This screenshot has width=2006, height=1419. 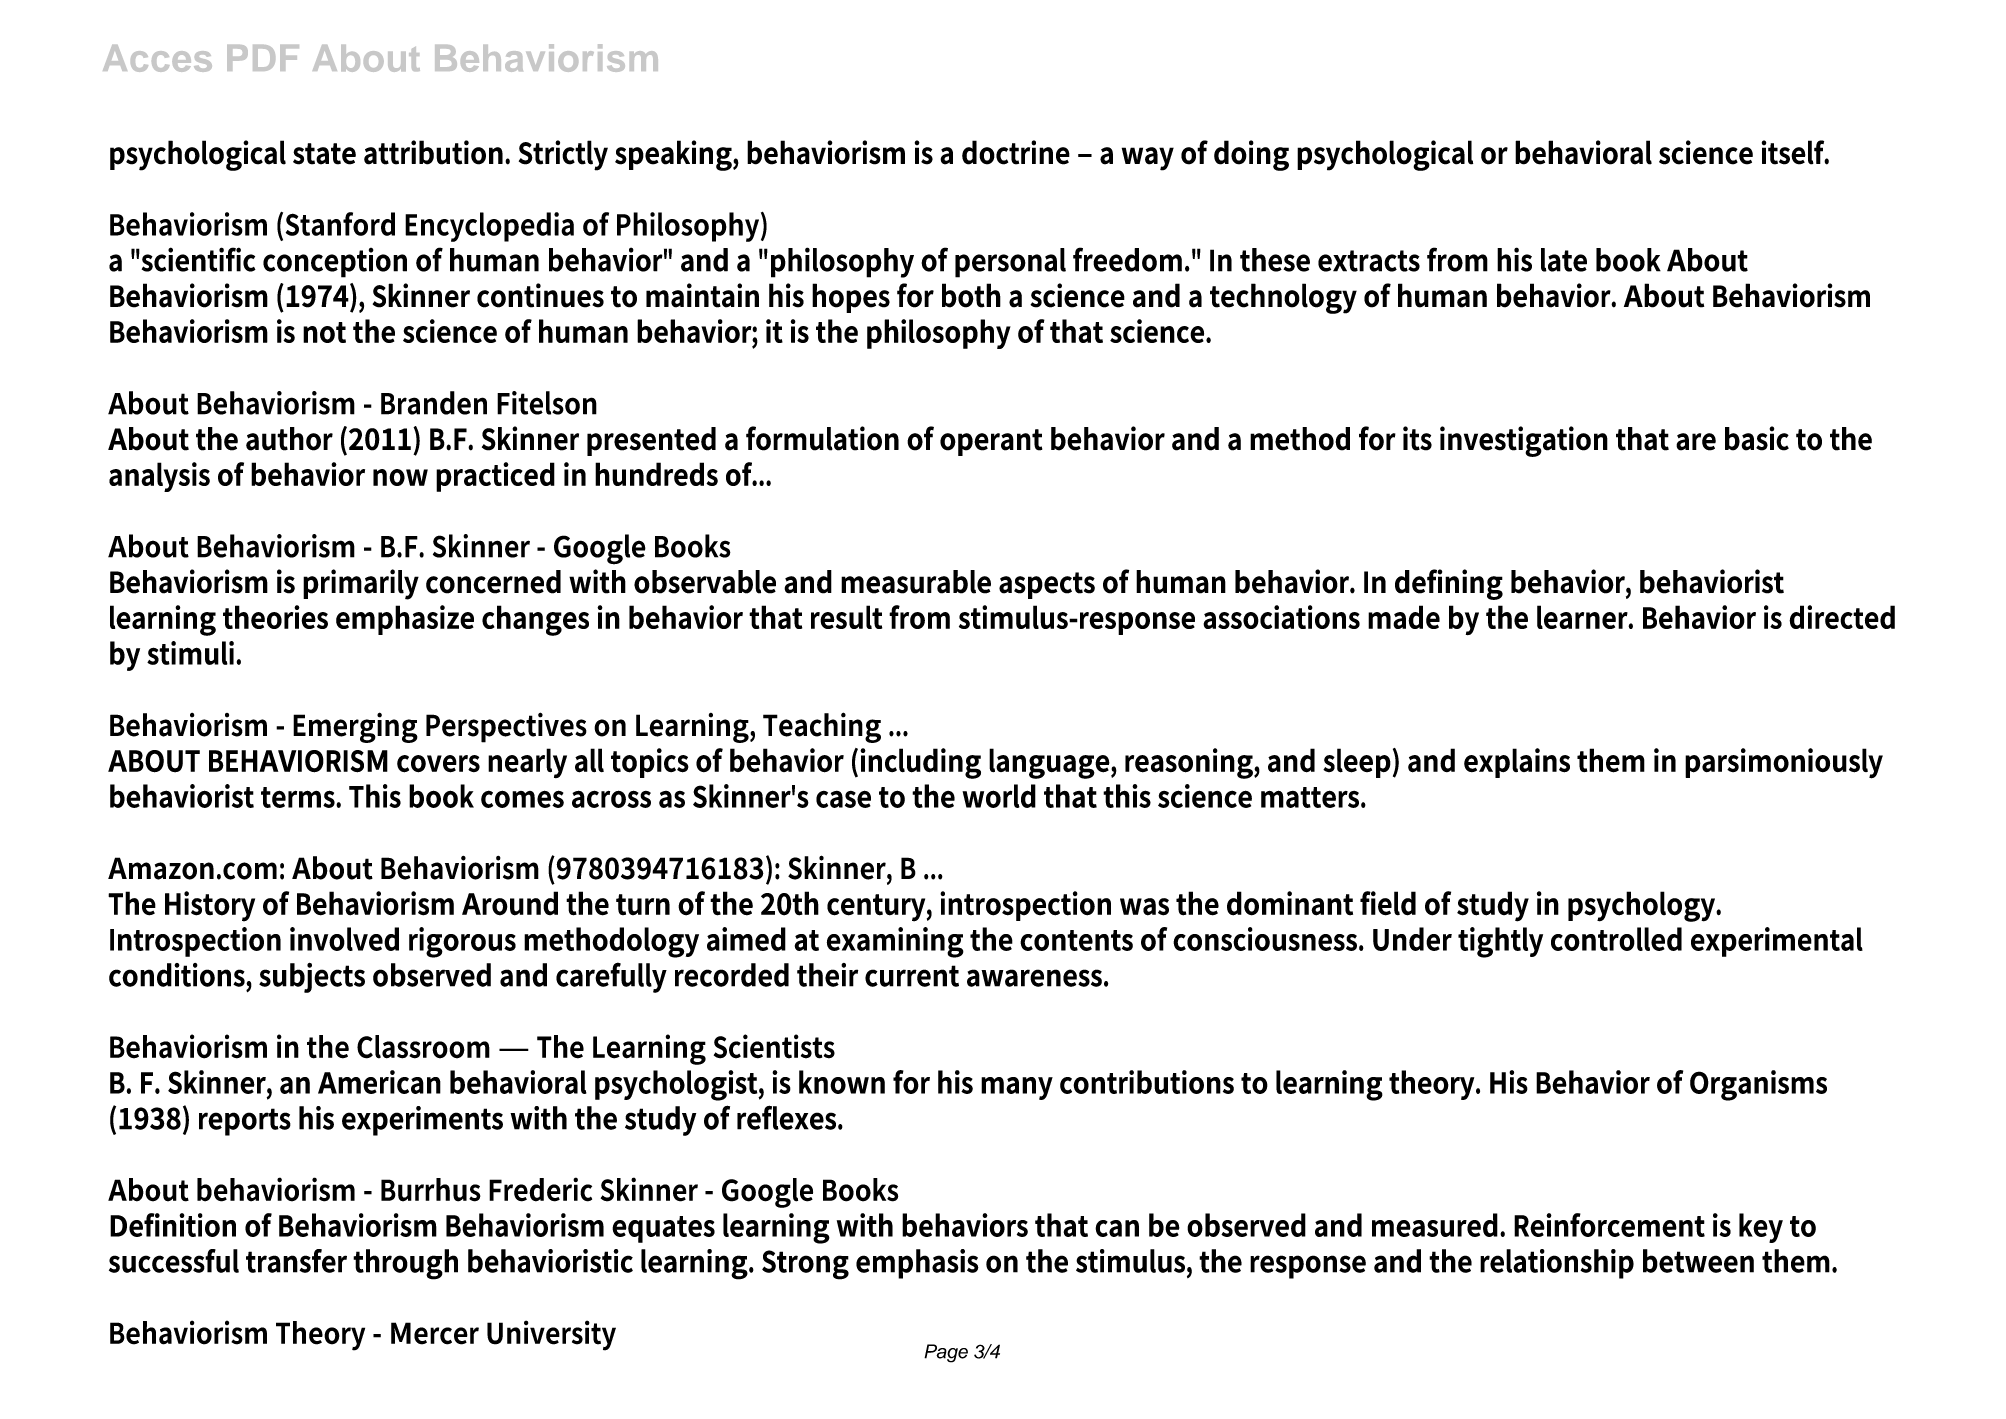 I want to click on doing, so click(x=1251, y=155).
